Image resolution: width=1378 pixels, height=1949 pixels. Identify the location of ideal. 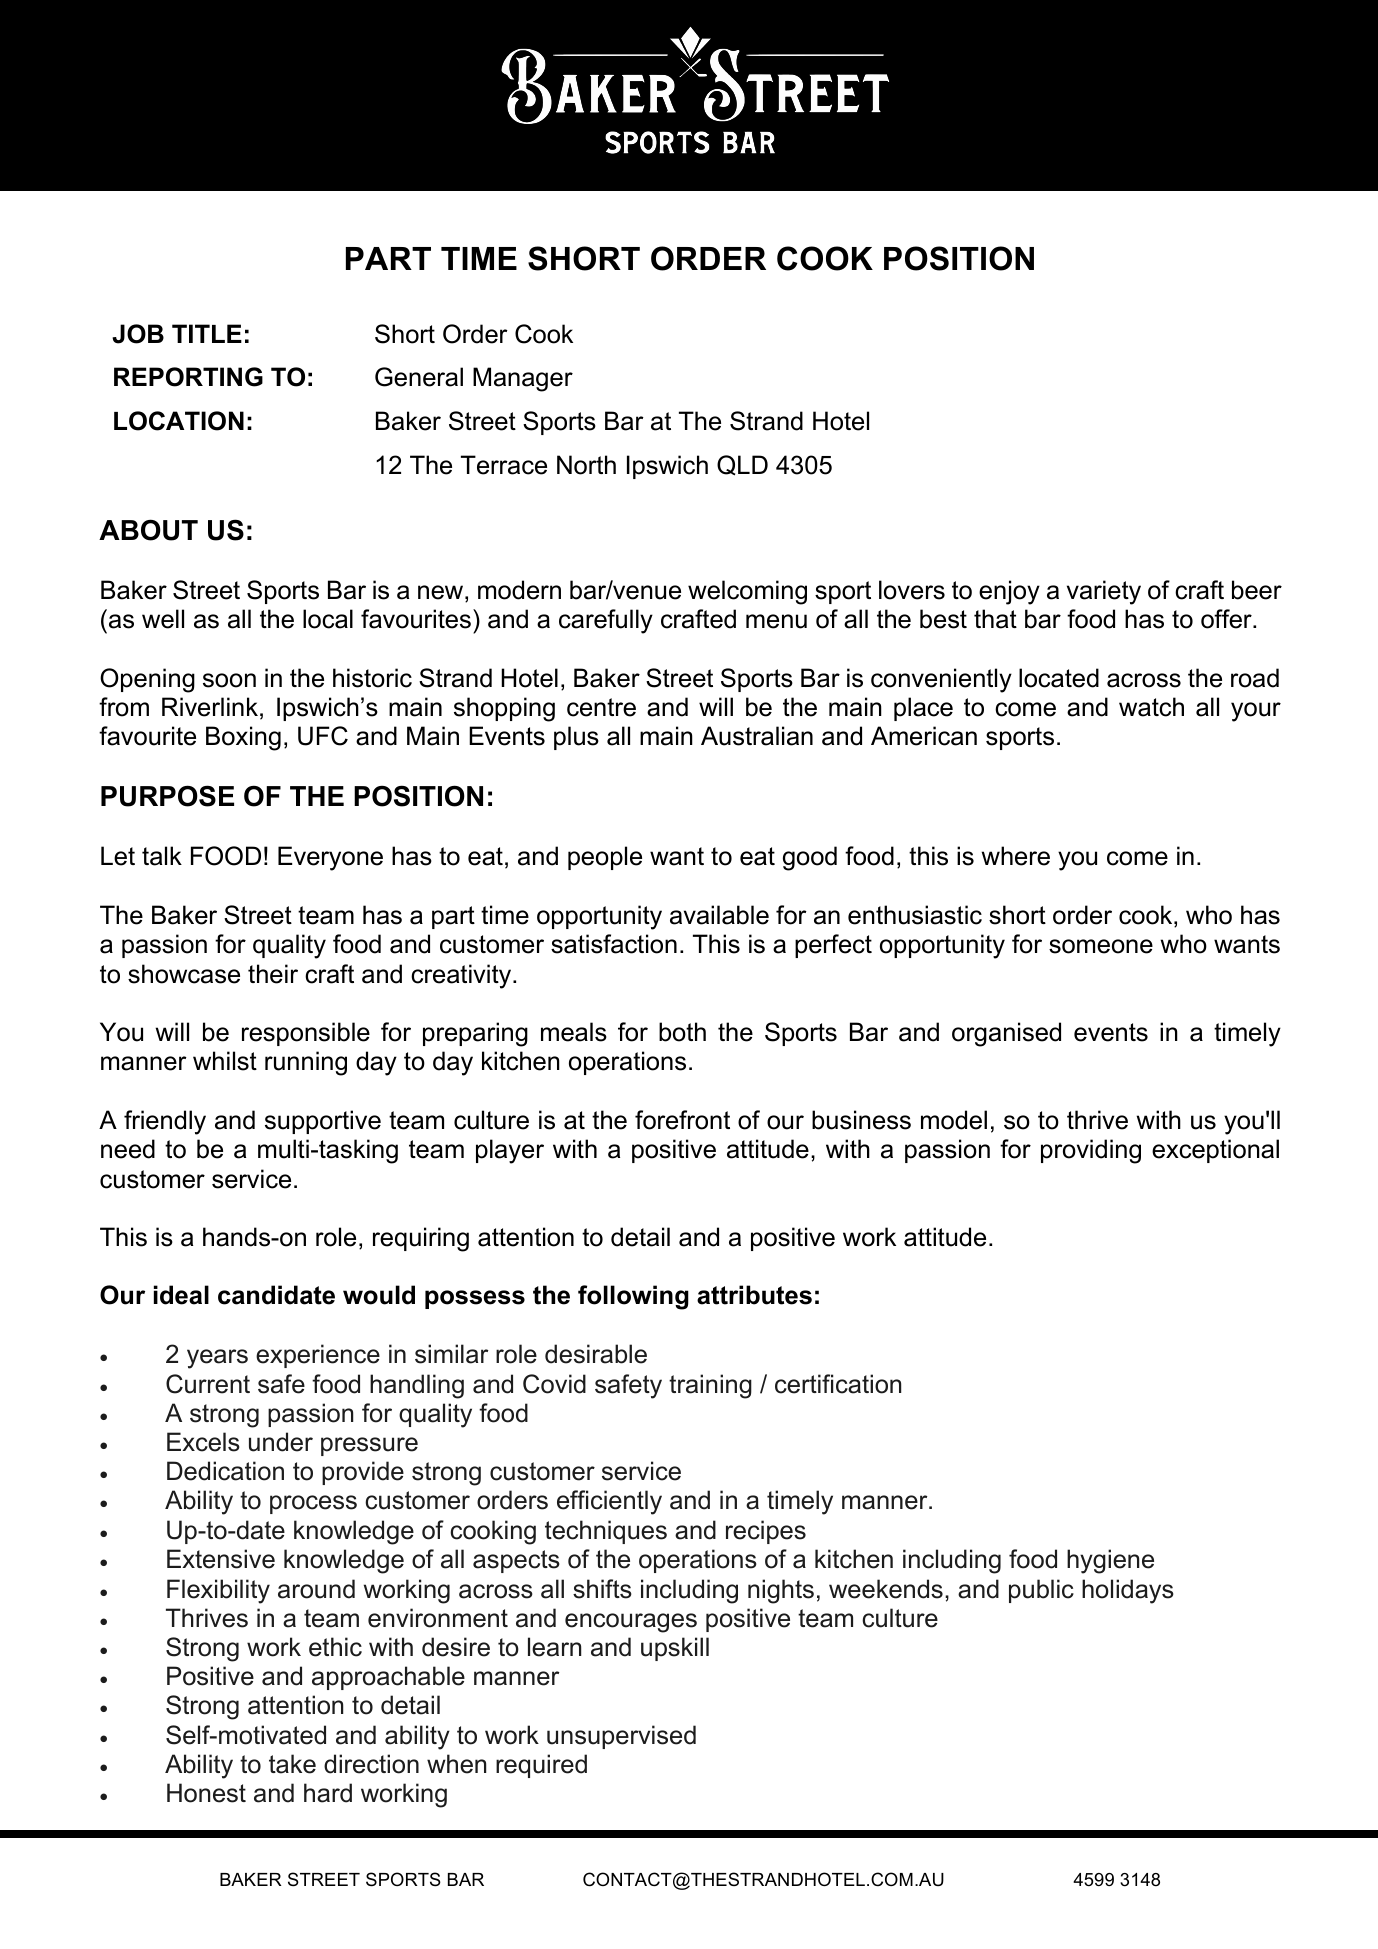
(181, 1295).
